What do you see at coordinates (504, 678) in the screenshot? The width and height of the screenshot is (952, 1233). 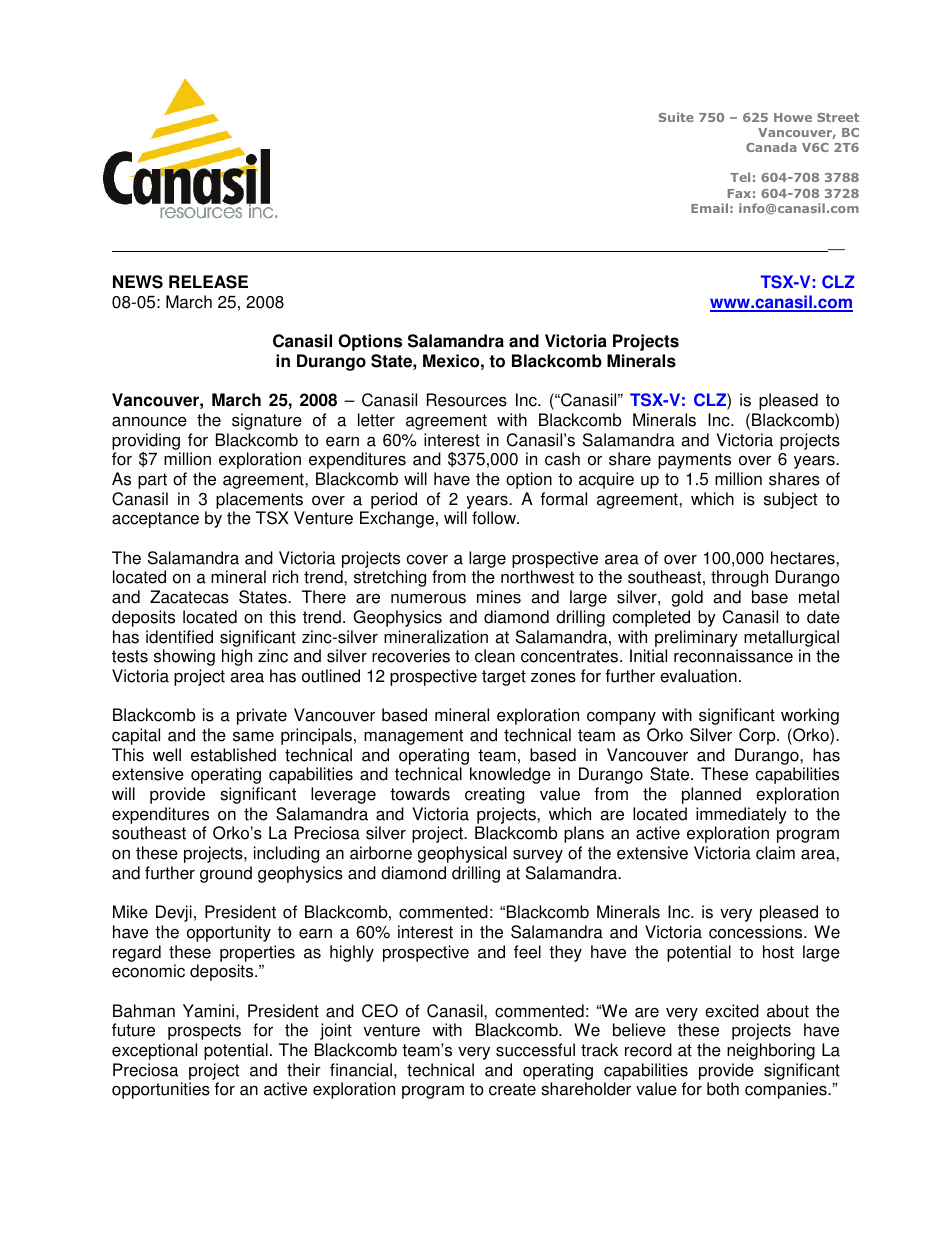 I see `target` at bounding box center [504, 678].
